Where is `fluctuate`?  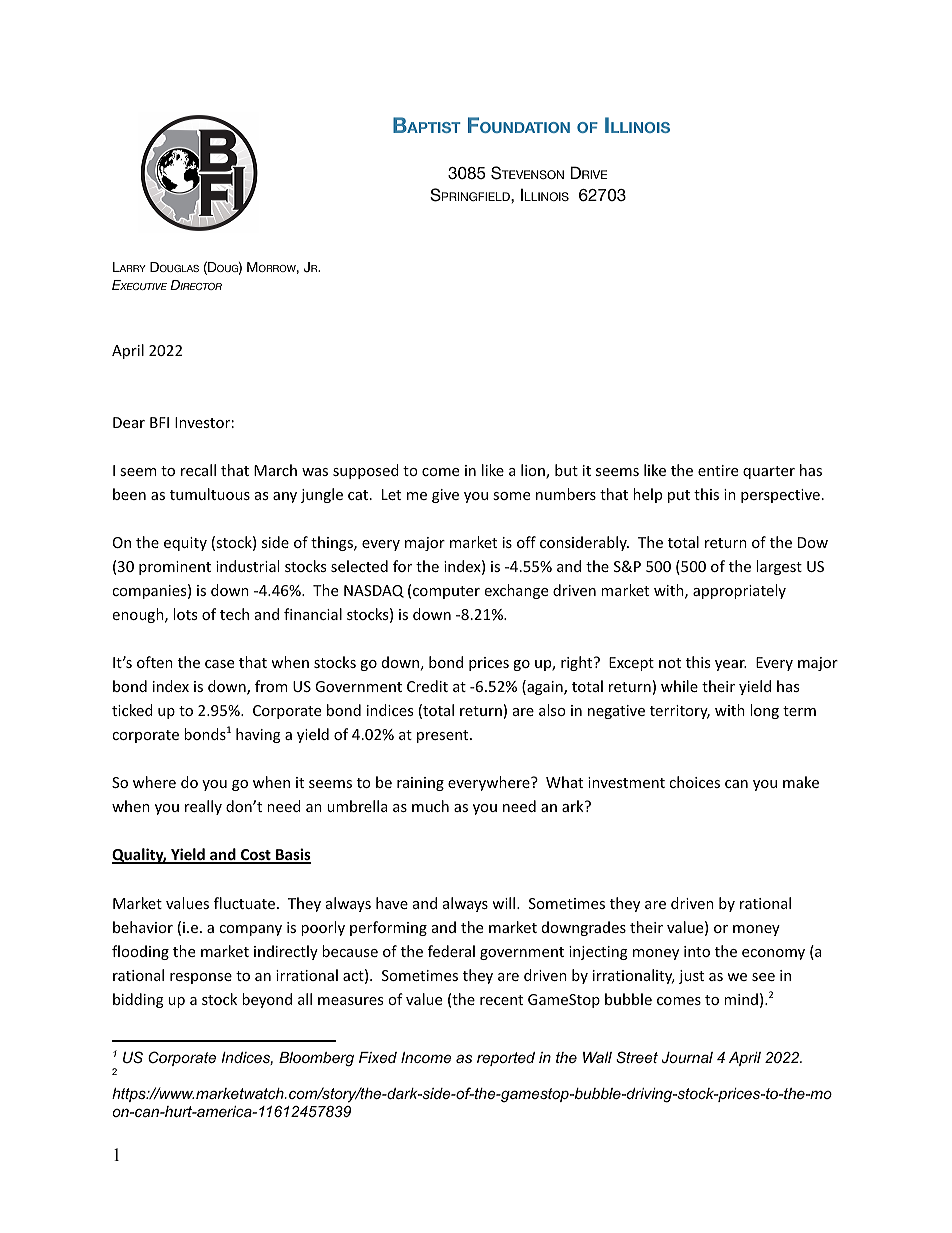
fluctuate is located at coordinates (244, 903).
